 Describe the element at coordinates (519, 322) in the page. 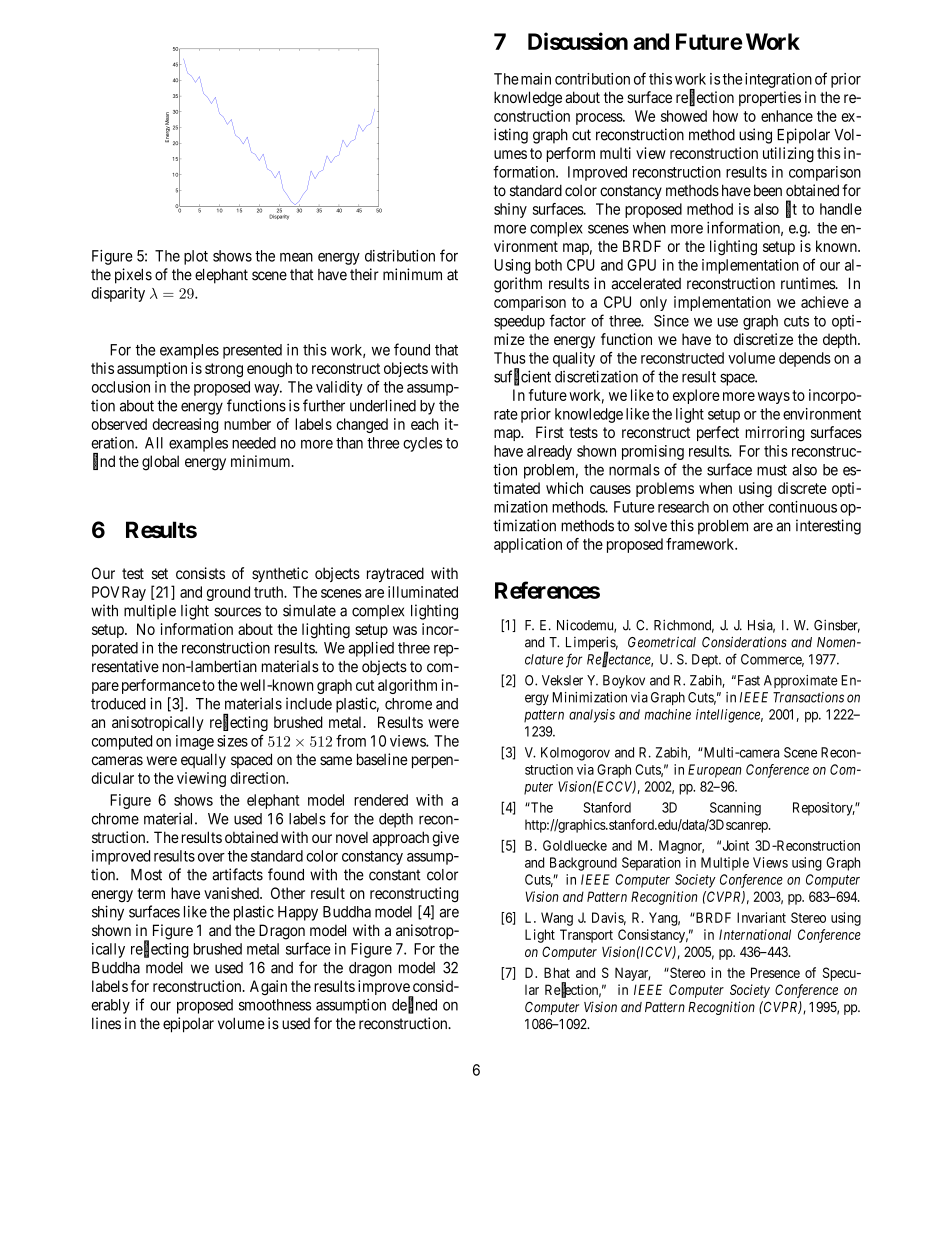

I see `speedup` at that location.
